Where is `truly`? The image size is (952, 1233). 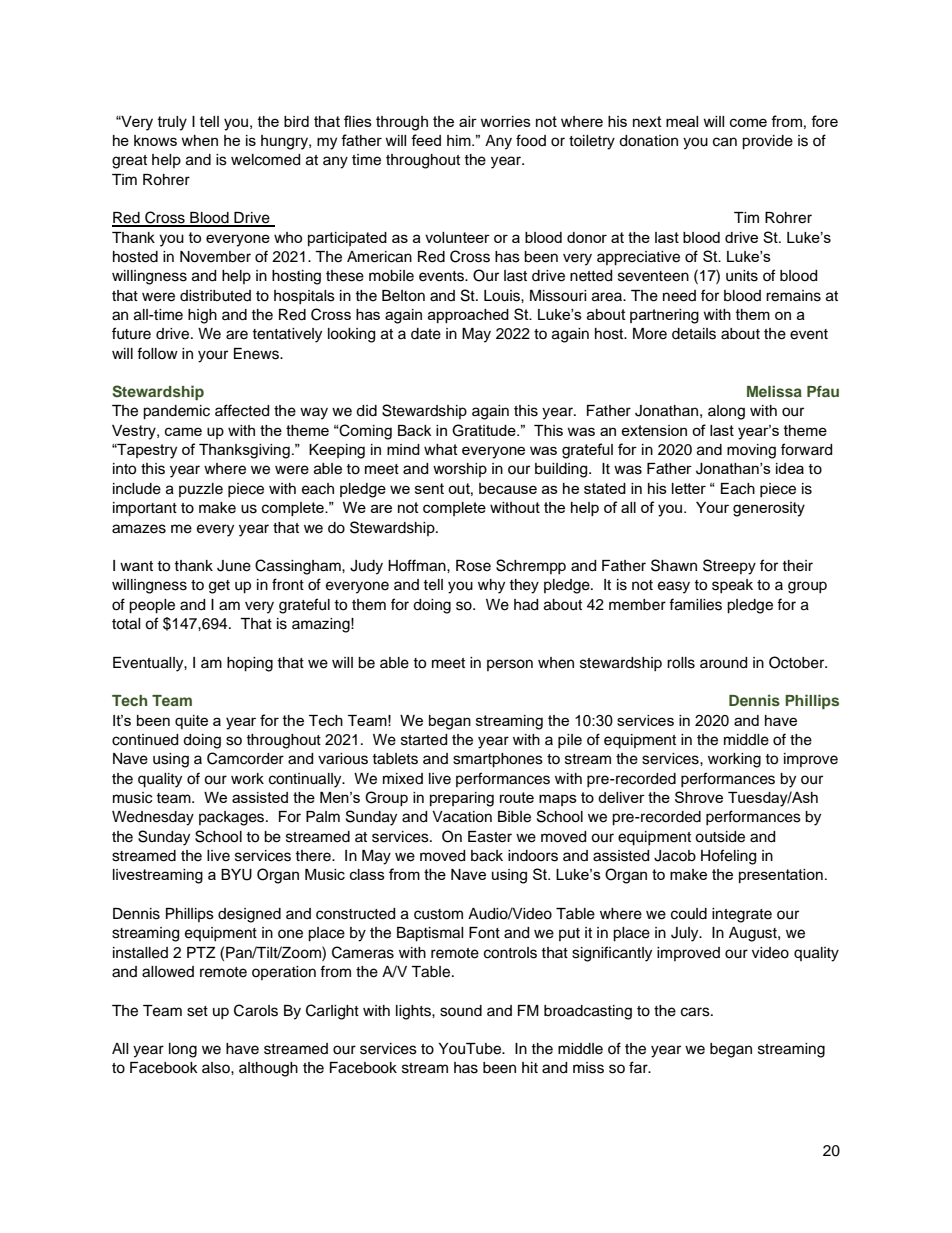 truly is located at coordinates (172, 123).
